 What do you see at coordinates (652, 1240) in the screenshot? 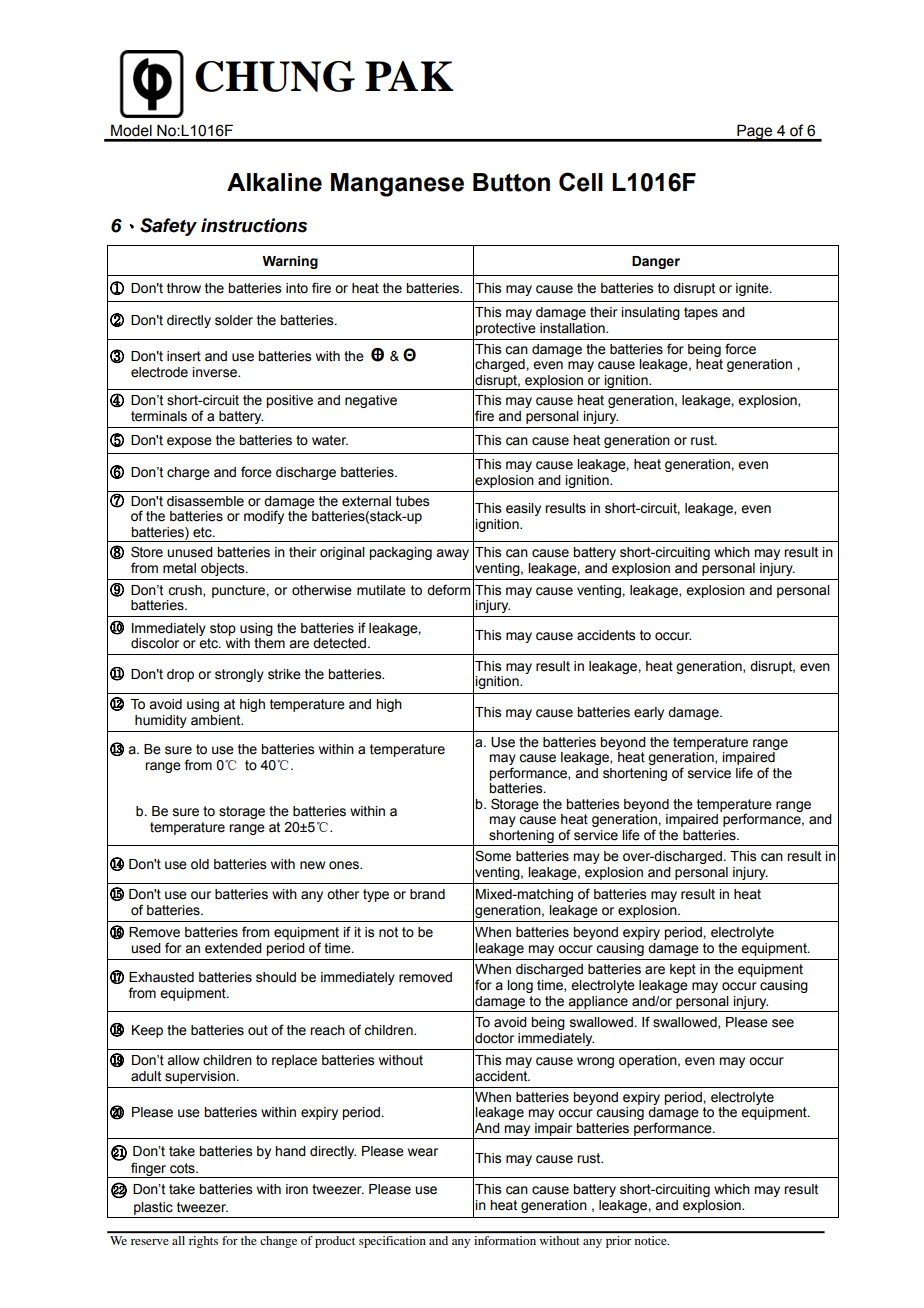
I see `notice` at bounding box center [652, 1240].
